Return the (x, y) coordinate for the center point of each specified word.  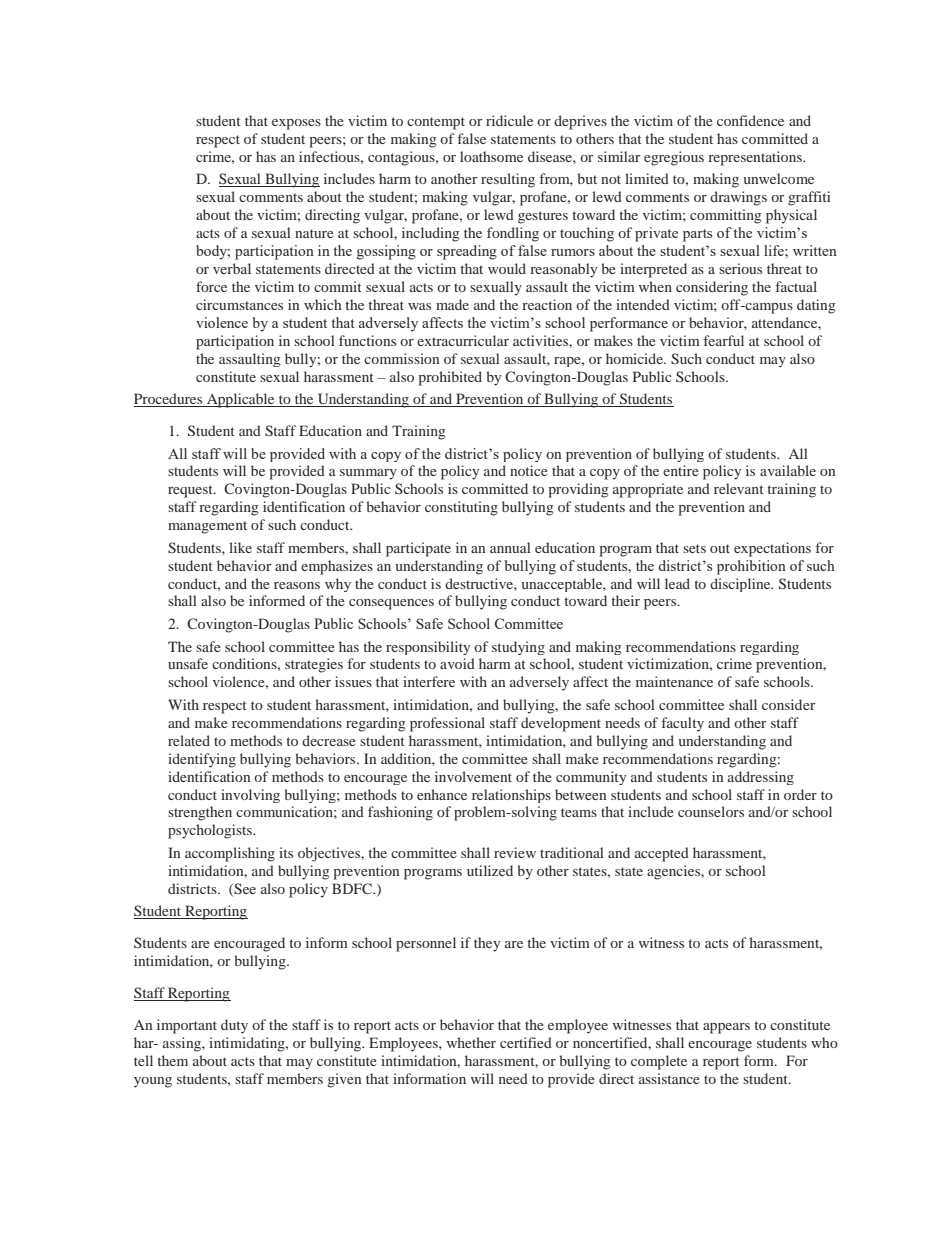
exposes (296, 124)
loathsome (491, 156)
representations (756, 158)
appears (726, 1028)
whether (471, 1042)
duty (234, 1026)
